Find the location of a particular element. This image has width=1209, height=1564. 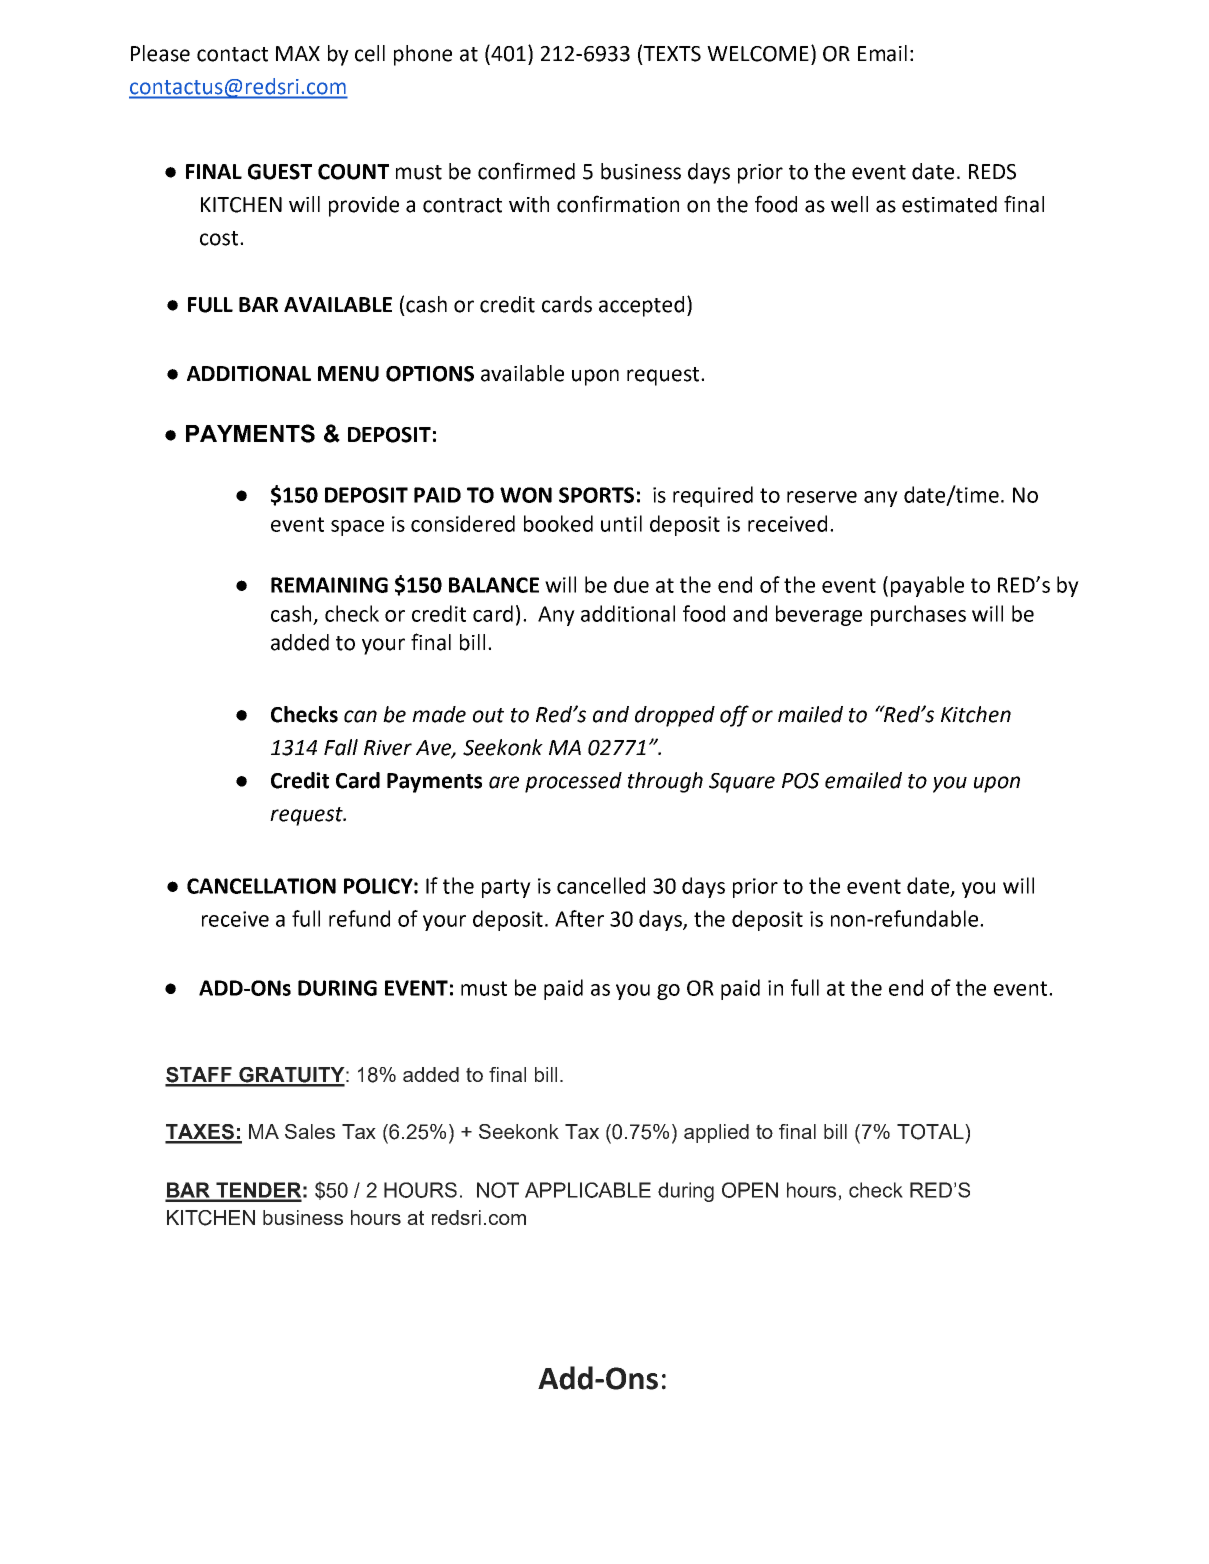

Sales is located at coordinates (310, 1131).
